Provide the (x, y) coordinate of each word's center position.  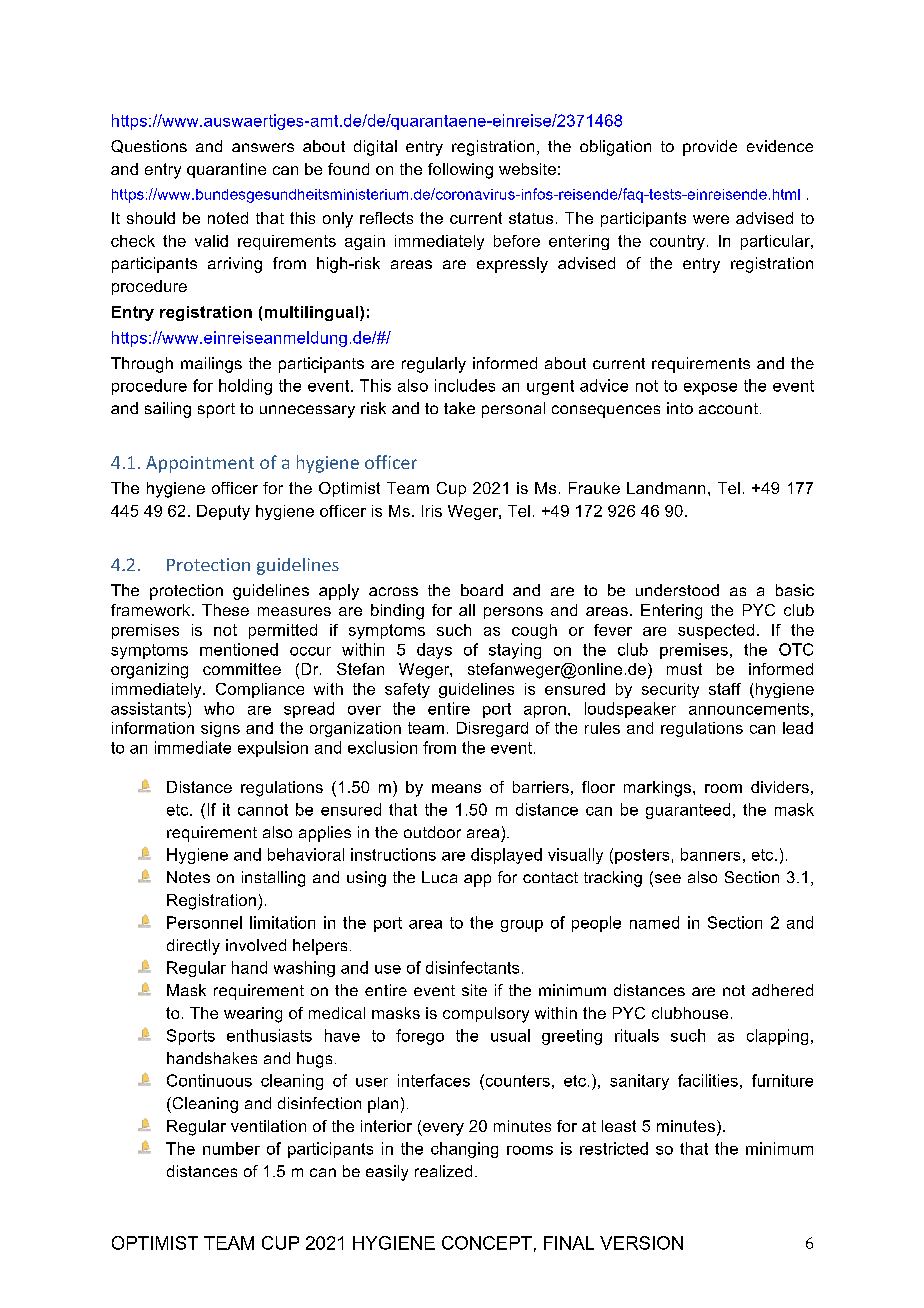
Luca (439, 877)
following (460, 171)
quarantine (226, 170)
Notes (188, 877)
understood (677, 590)
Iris (432, 511)
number (231, 1148)
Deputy (223, 512)
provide (710, 148)
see (666, 879)
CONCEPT (487, 1243)
